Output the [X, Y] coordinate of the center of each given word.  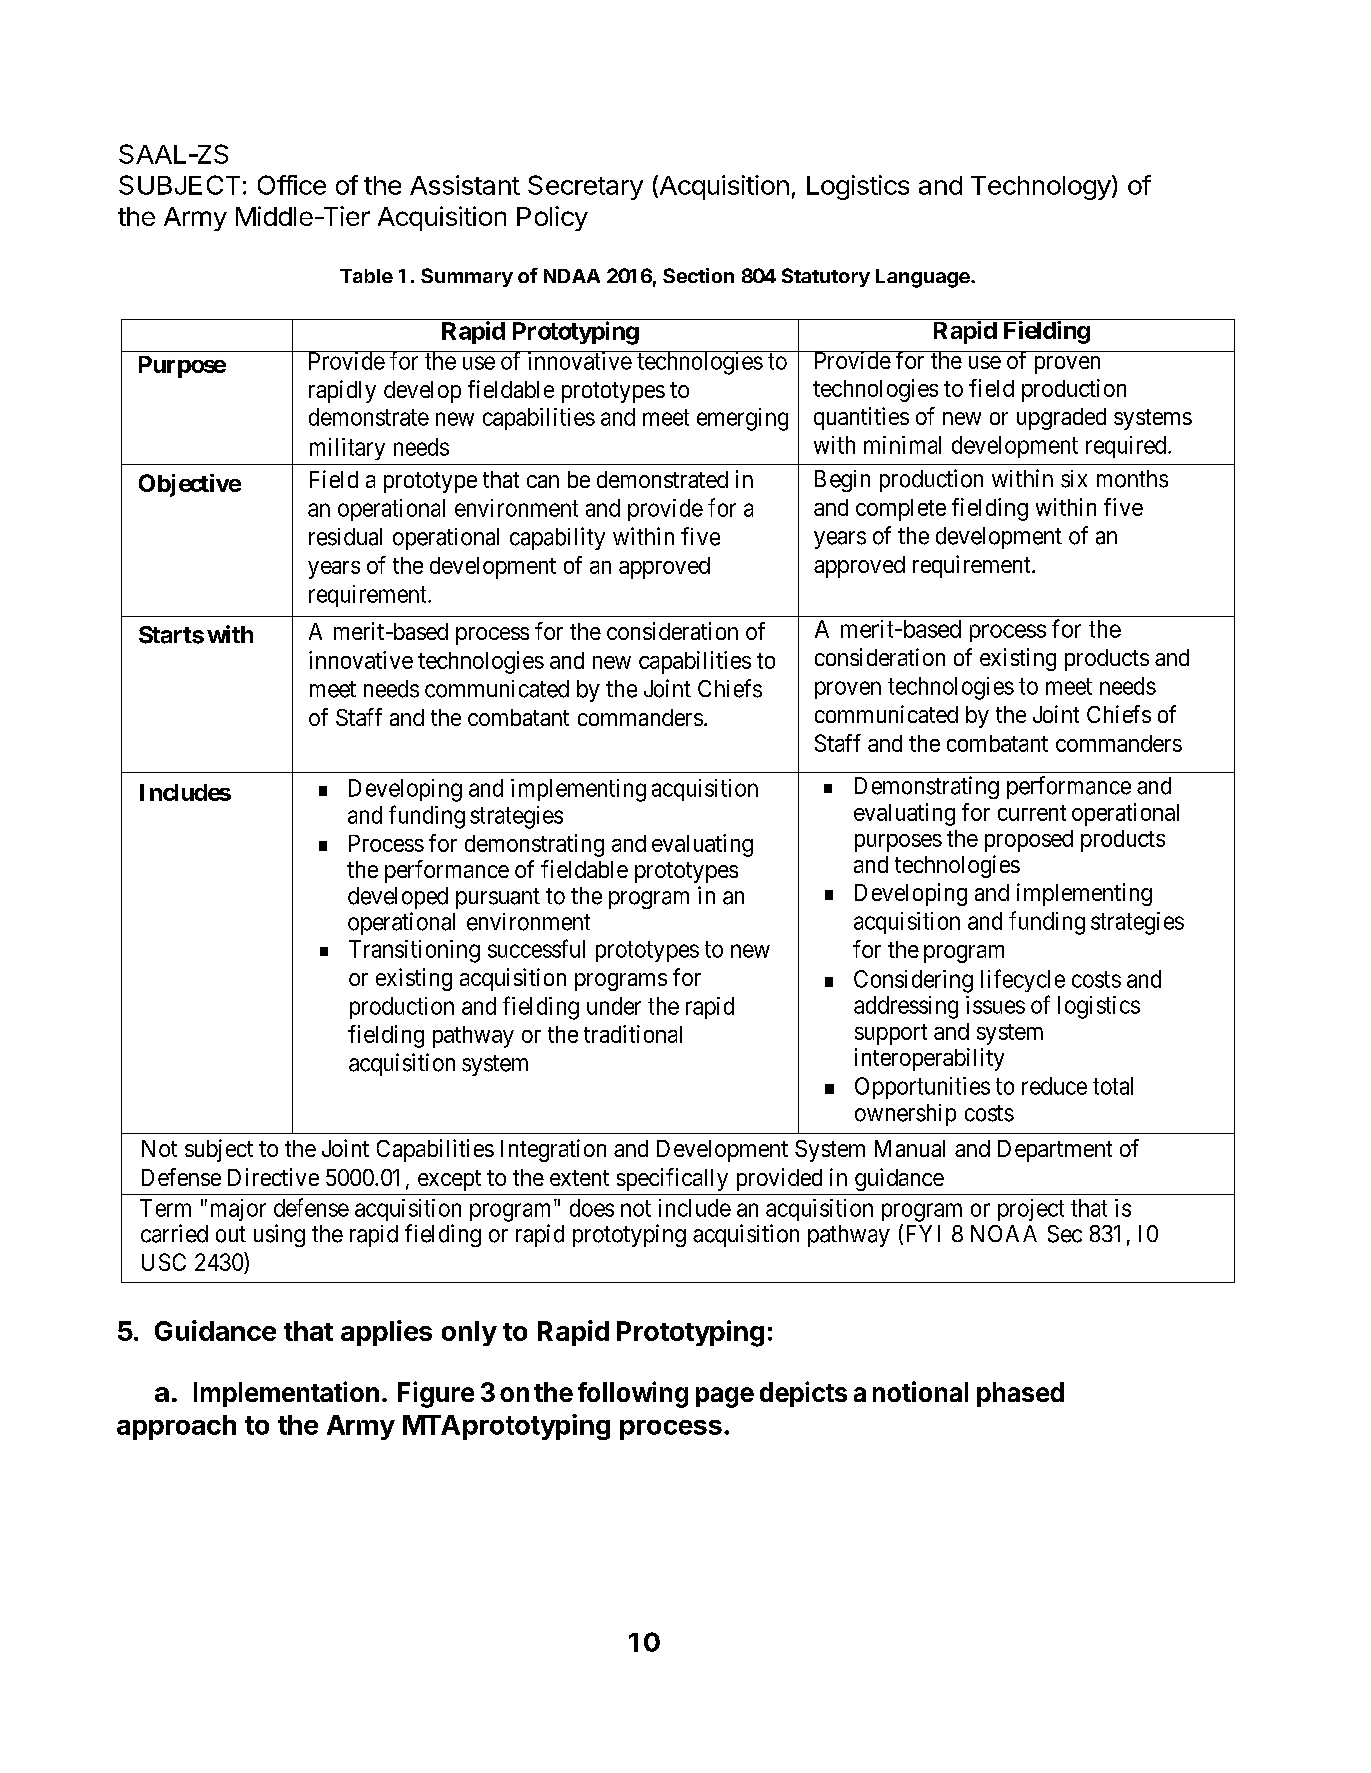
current [1032, 813]
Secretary [585, 187]
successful [536, 948]
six [1074, 479]
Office [292, 185]
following [633, 1394]
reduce [1054, 1086]
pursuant [498, 898]
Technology [1041, 188]
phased [1020, 1394]
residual [345, 537]
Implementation [286, 1394]
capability [557, 538]
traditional [633, 1034]
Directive [273, 1177]
